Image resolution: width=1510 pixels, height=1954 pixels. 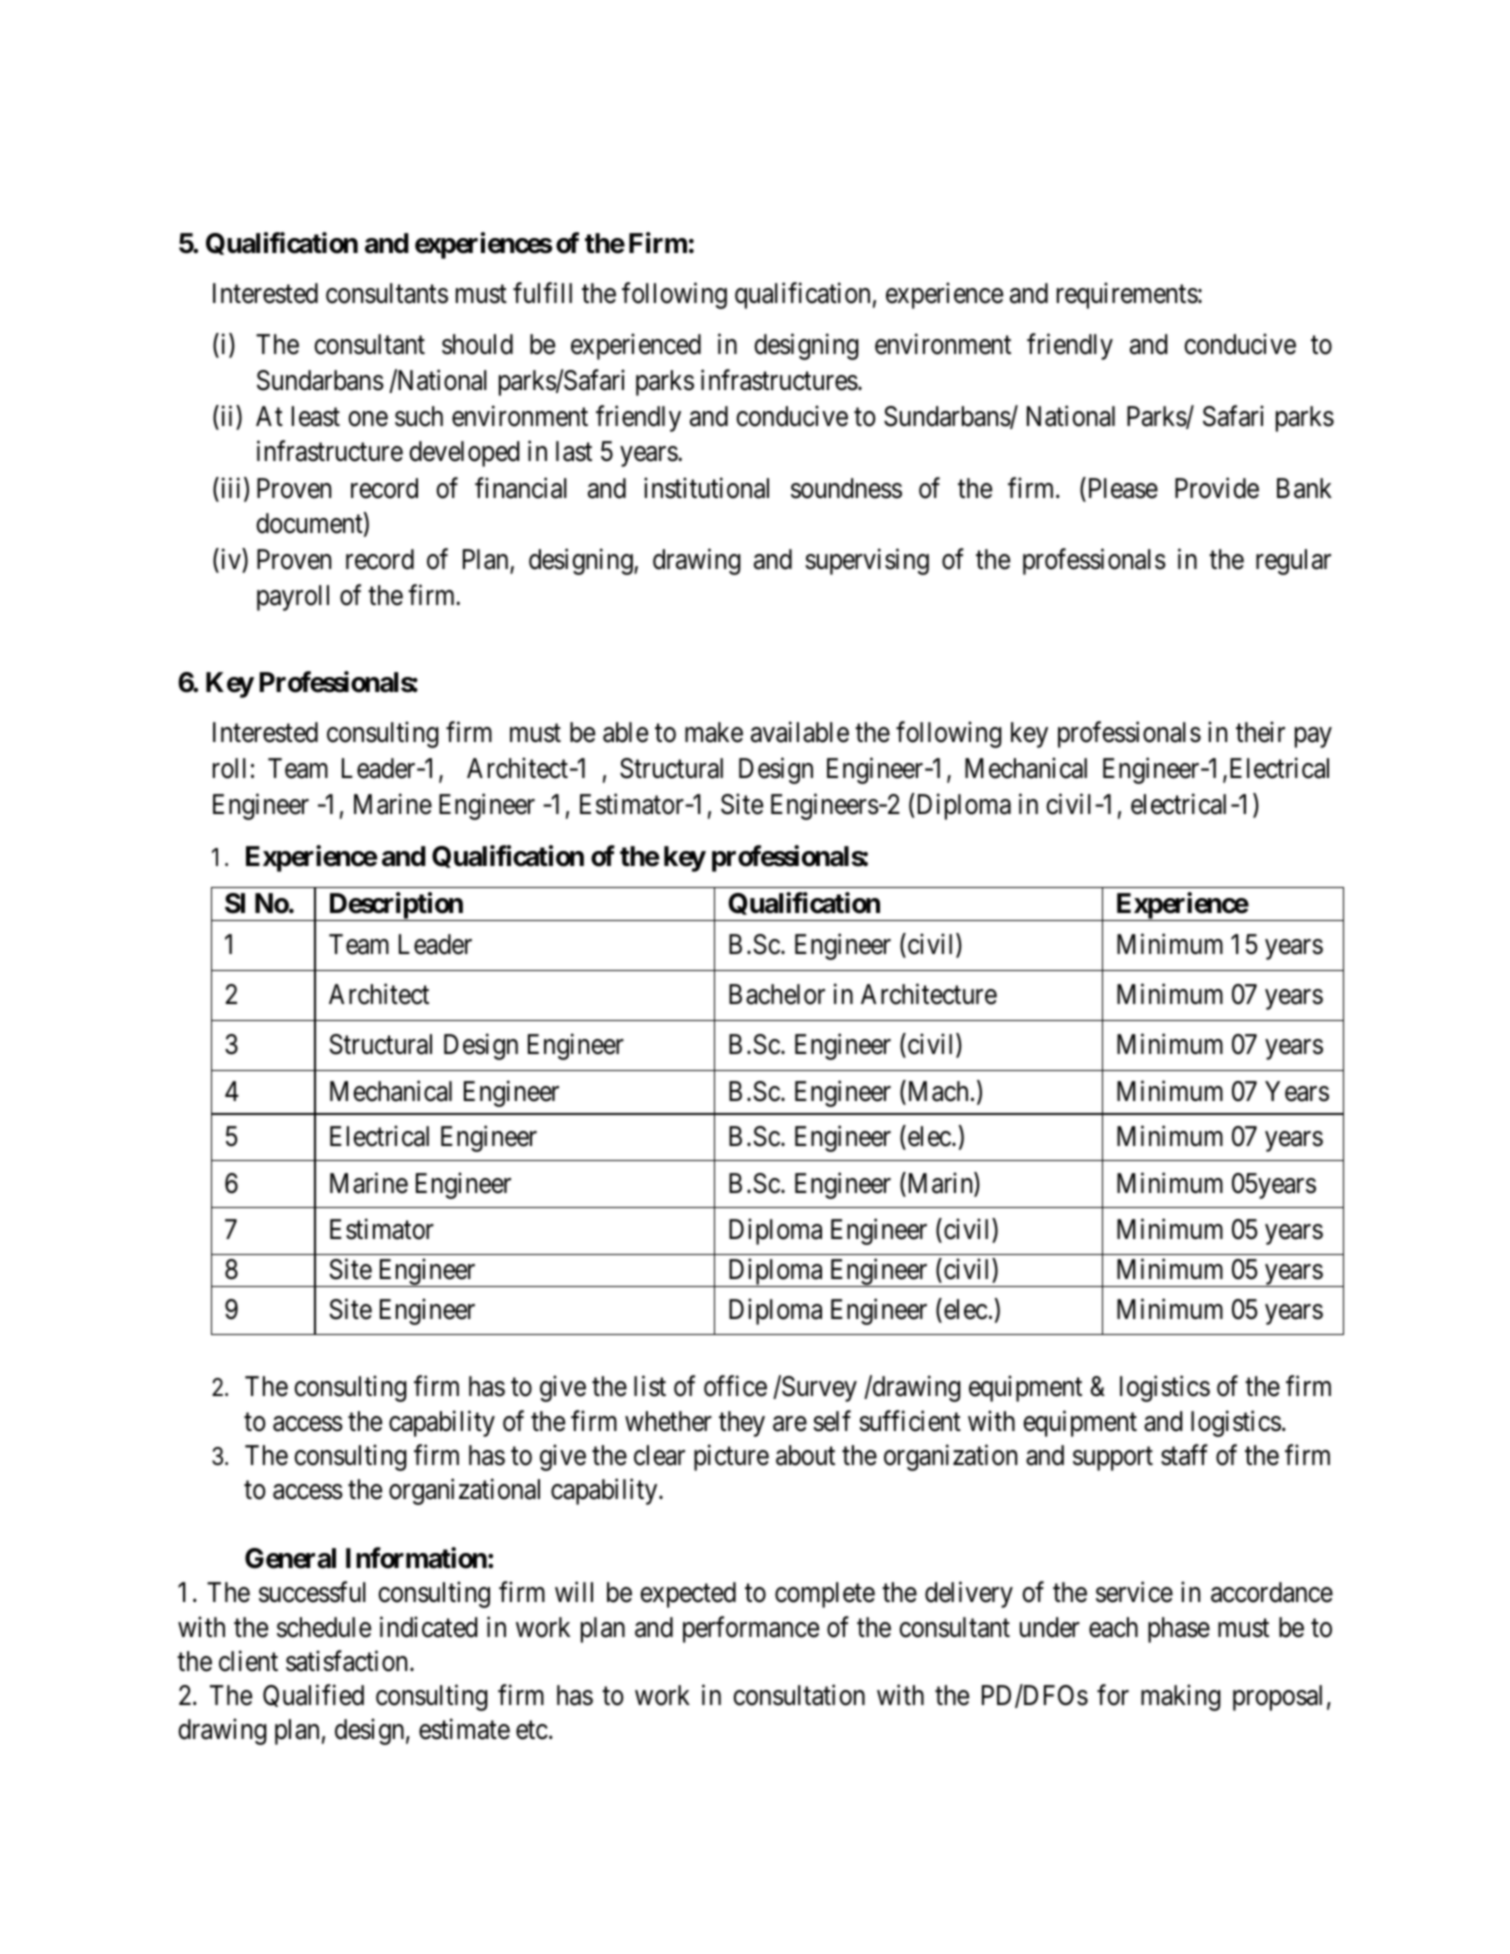 What do you see at coordinates (395, 906) in the page?
I see `Description` at bounding box center [395, 906].
